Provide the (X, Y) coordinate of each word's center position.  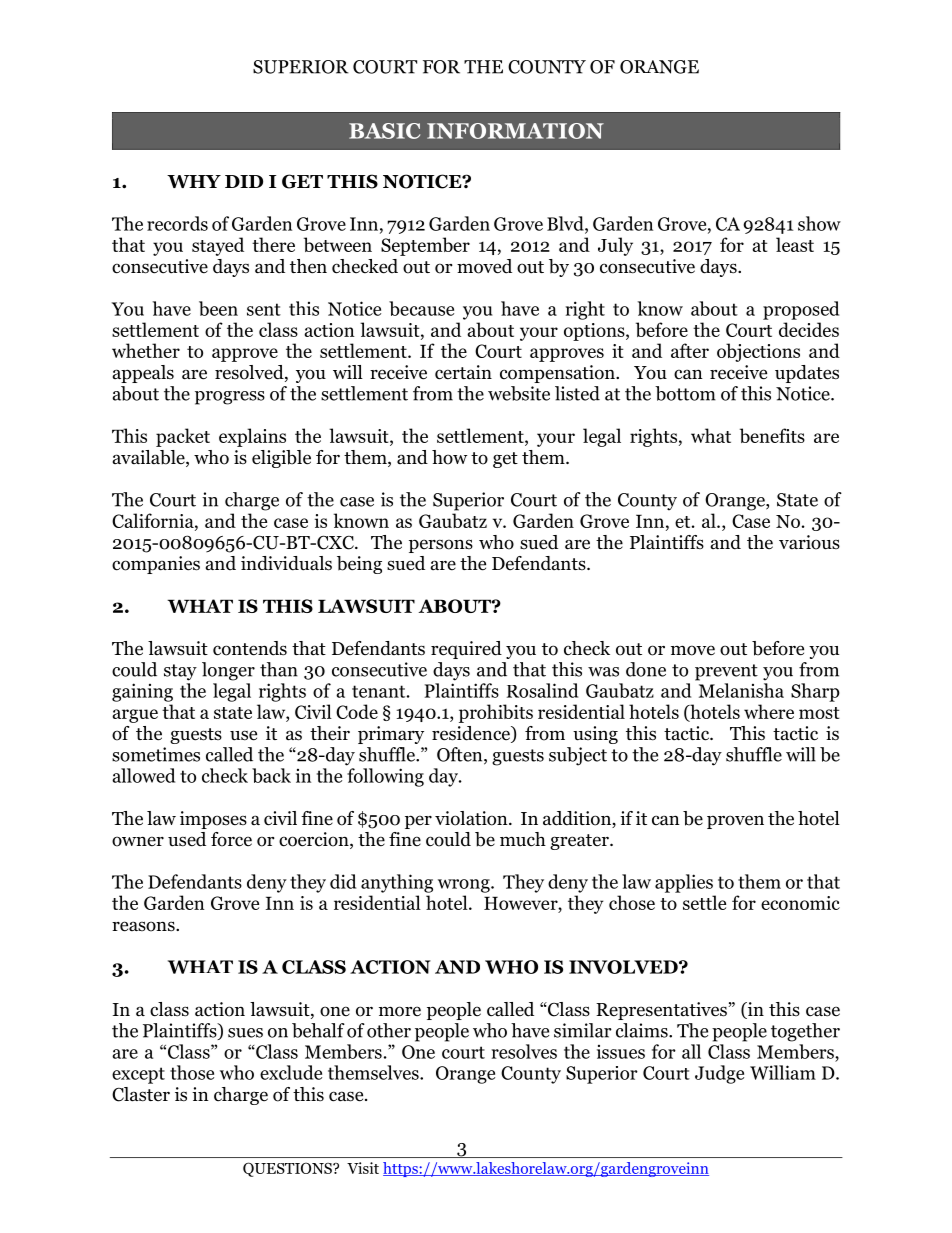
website (519, 393)
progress (230, 398)
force (231, 839)
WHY (194, 181)
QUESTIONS (288, 1169)
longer (228, 671)
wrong (465, 886)
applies (684, 883)
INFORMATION (515, 131)
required (466, 650)
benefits (772, 435)
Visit (363, 1168)
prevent (726, 672)
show (819, 223)
